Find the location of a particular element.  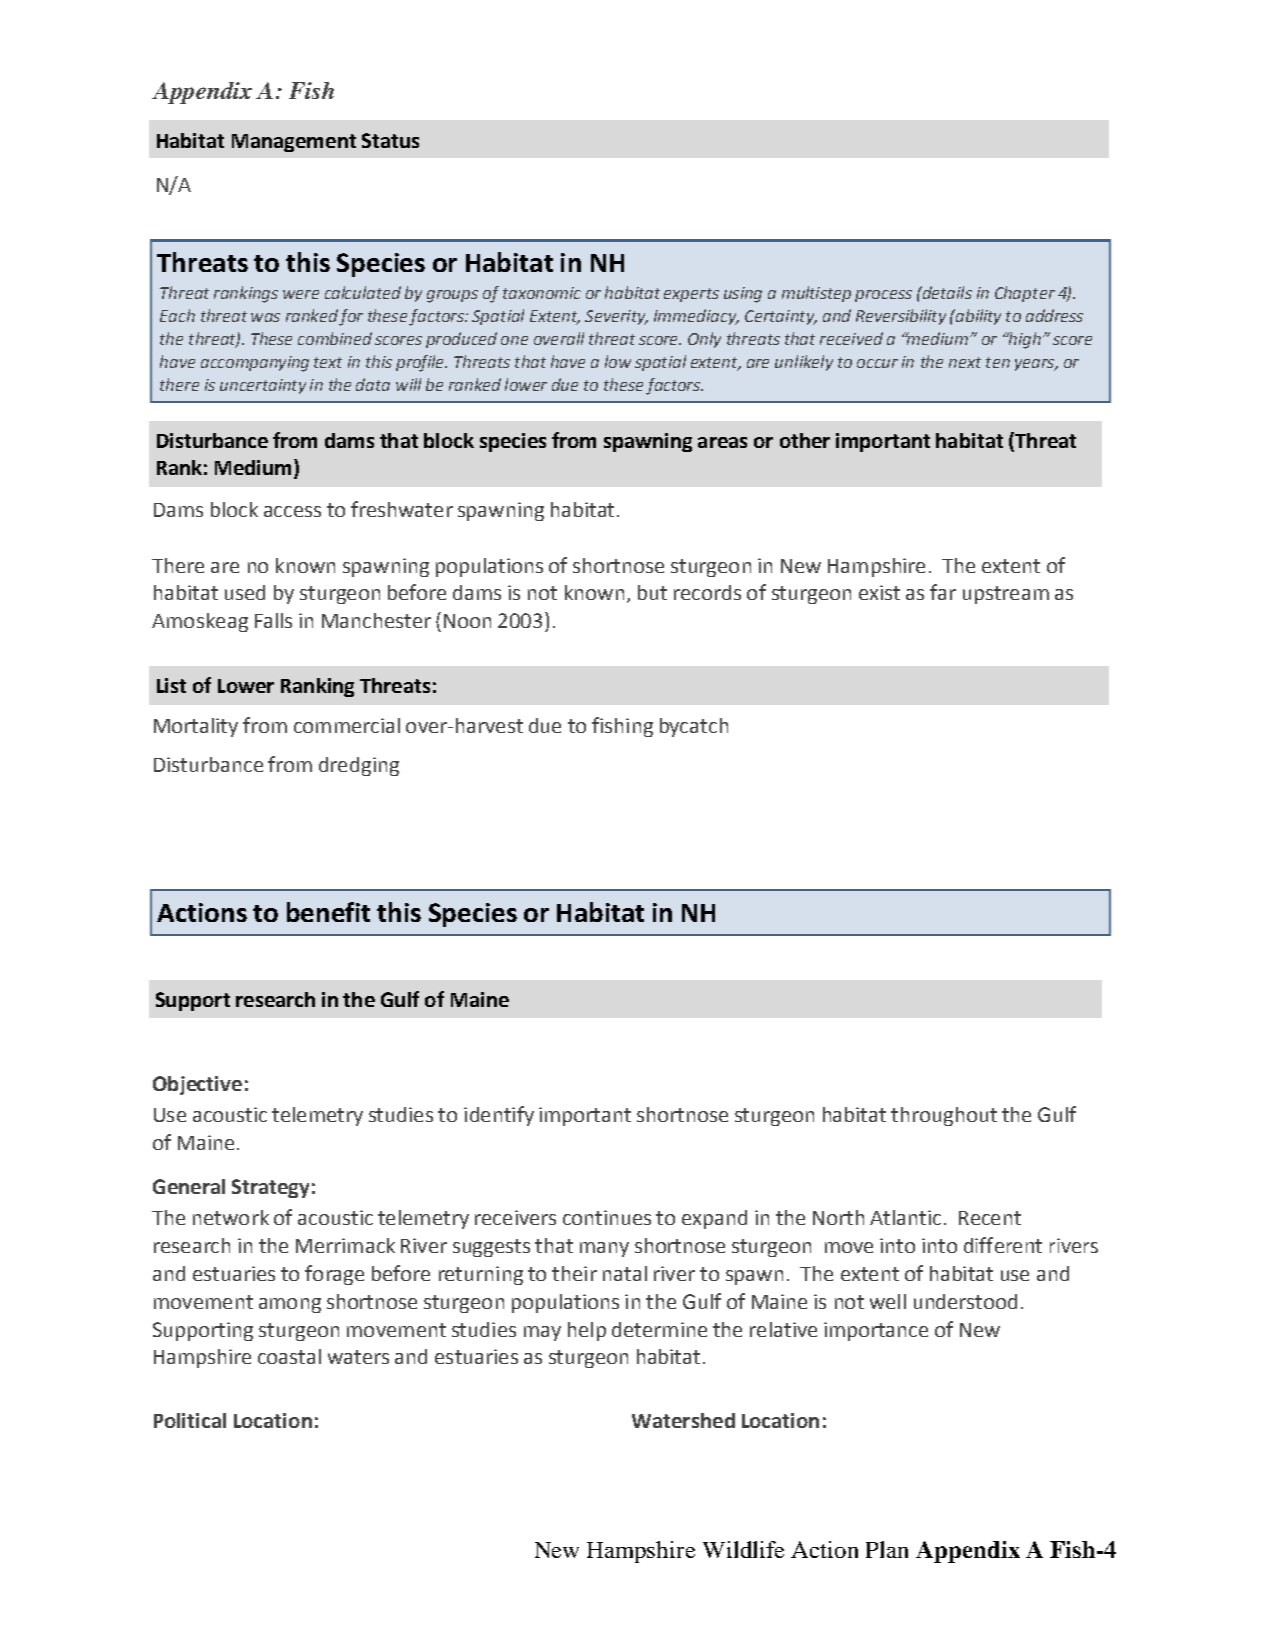

Political is located at coordinates (190, 1420).
